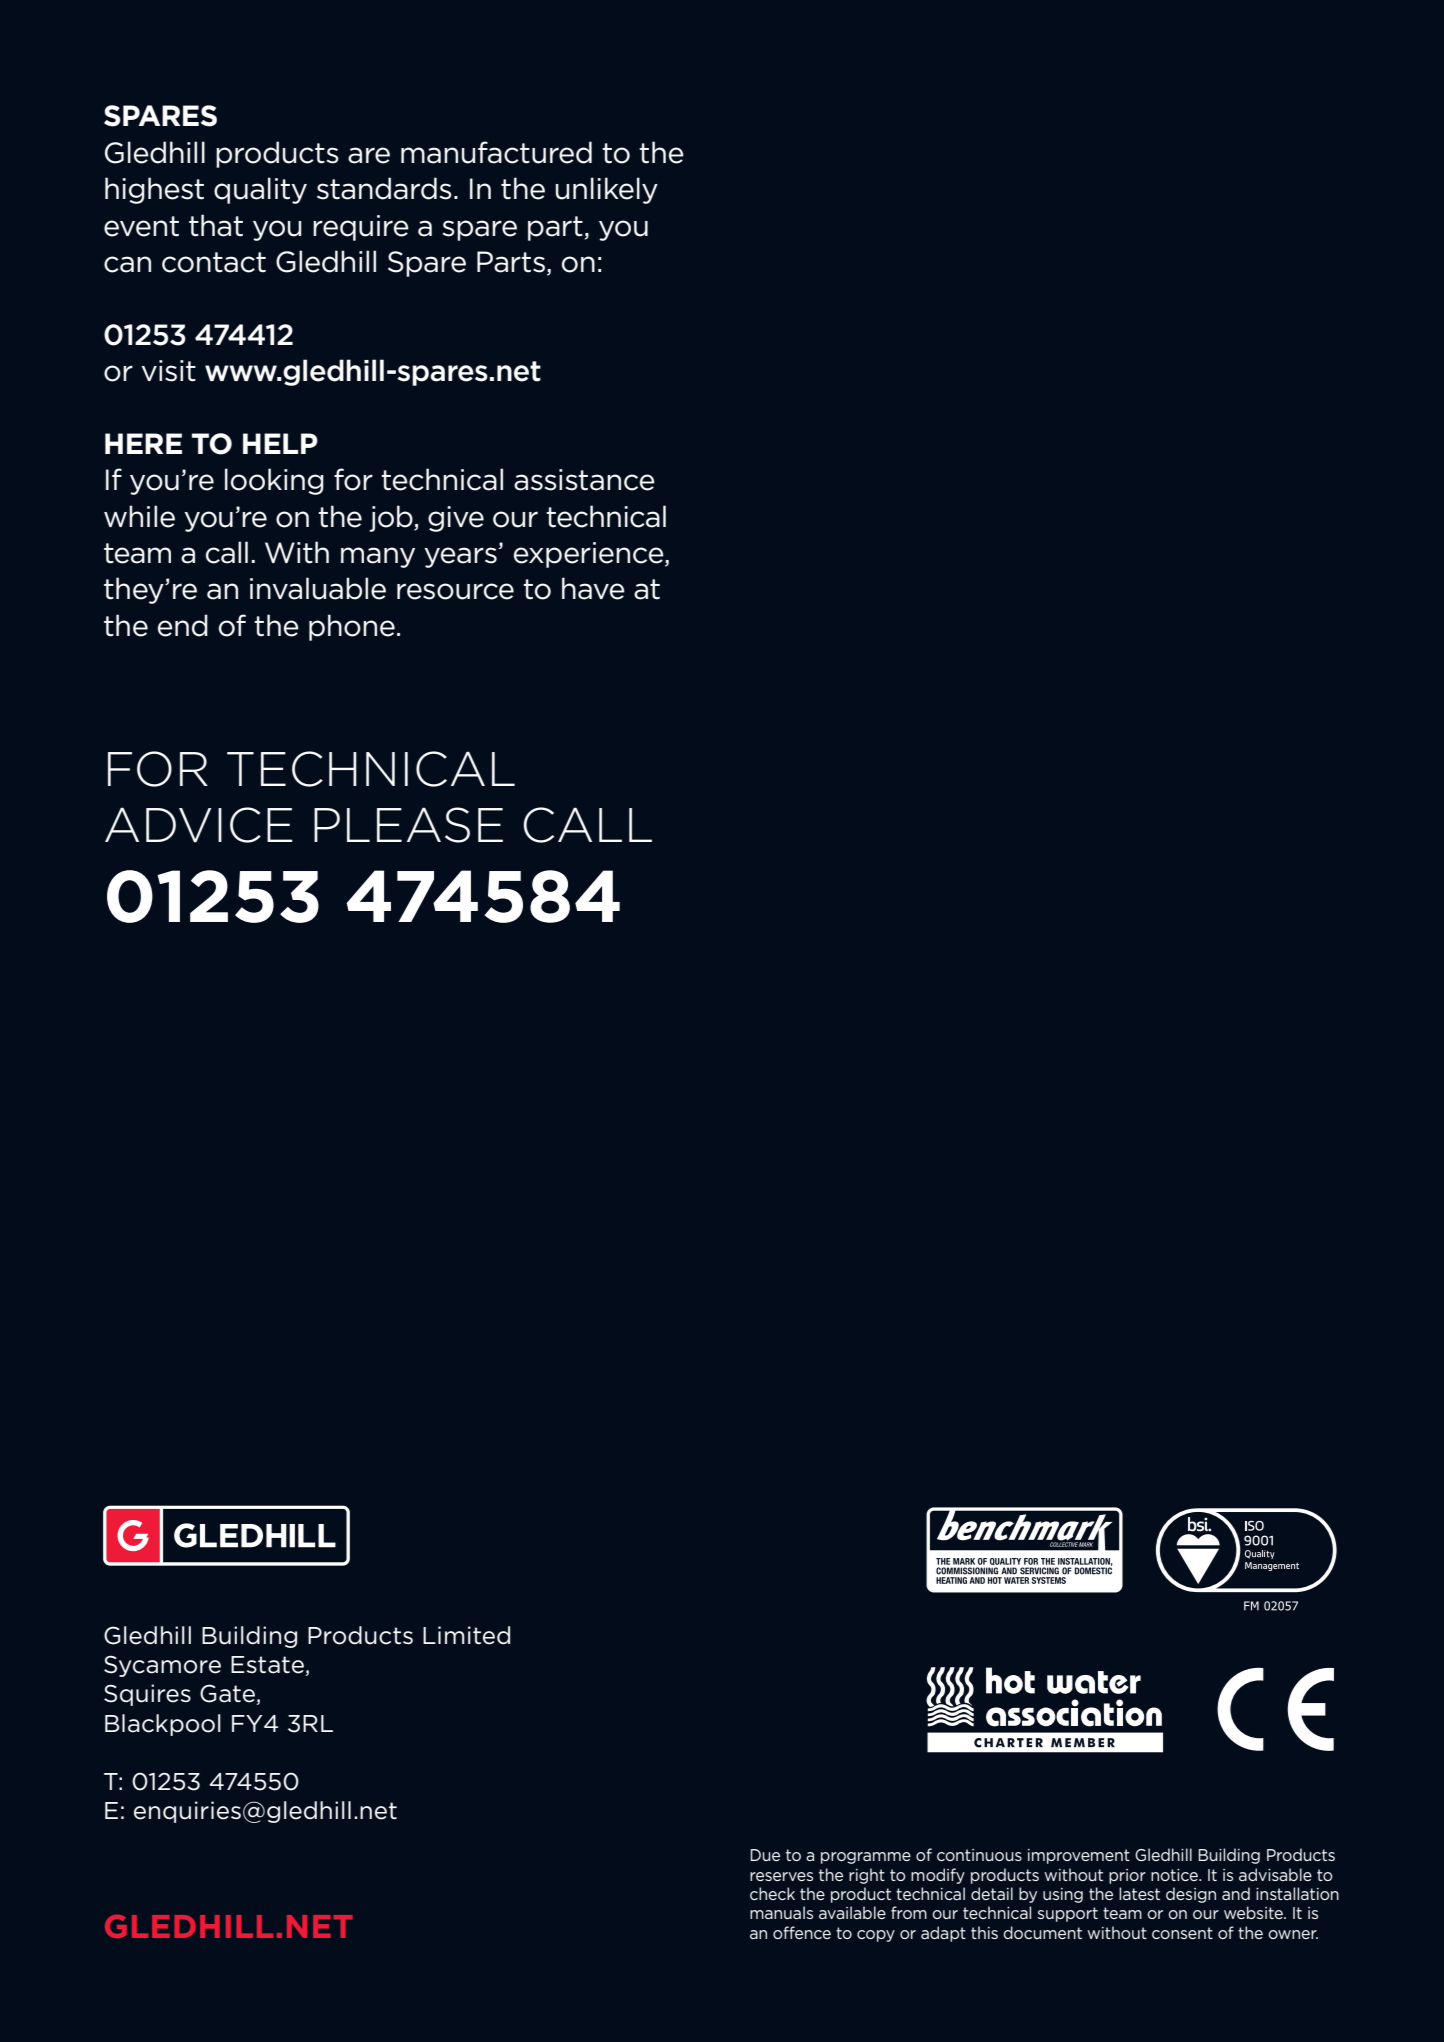 This image has width=1444, height=2042. Describe the element at coordinates (607, 190) in the image. I see `unlikely` at that location.
